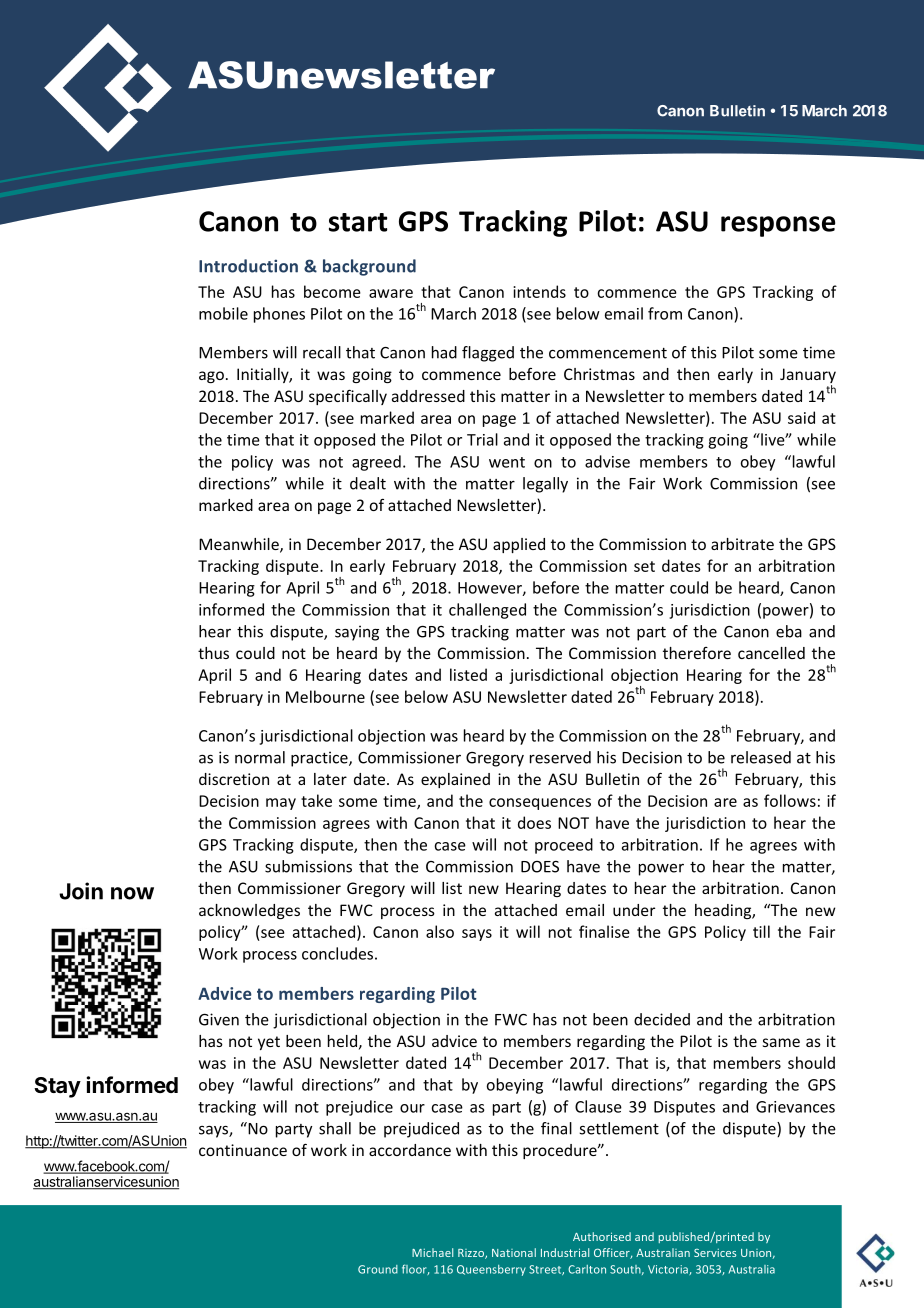 The image size is (924, 1308). I want to click on Join, so click(81, 891).
